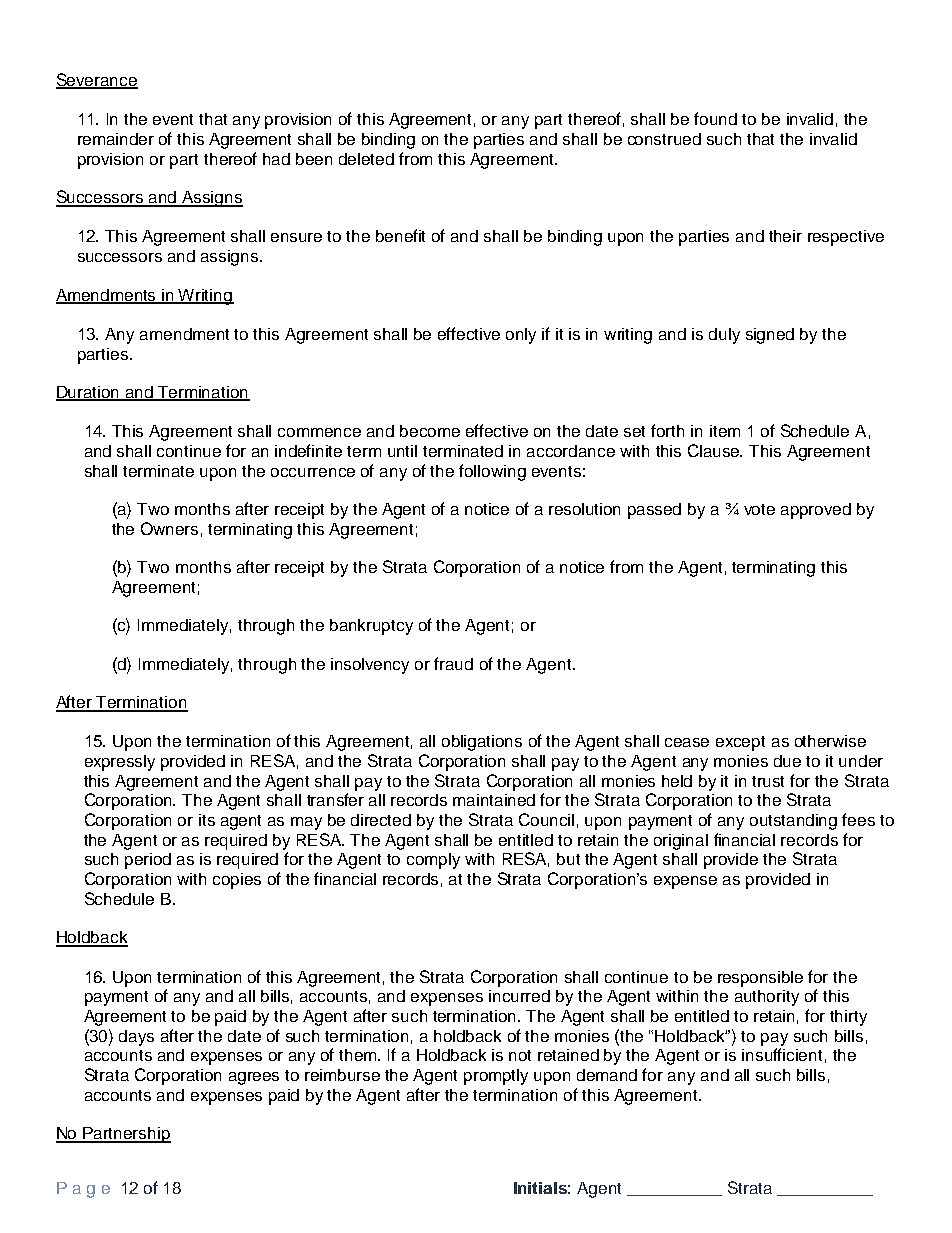  Describe the element at coordinates (770, 336) in the document. I see `signed` at that location.
